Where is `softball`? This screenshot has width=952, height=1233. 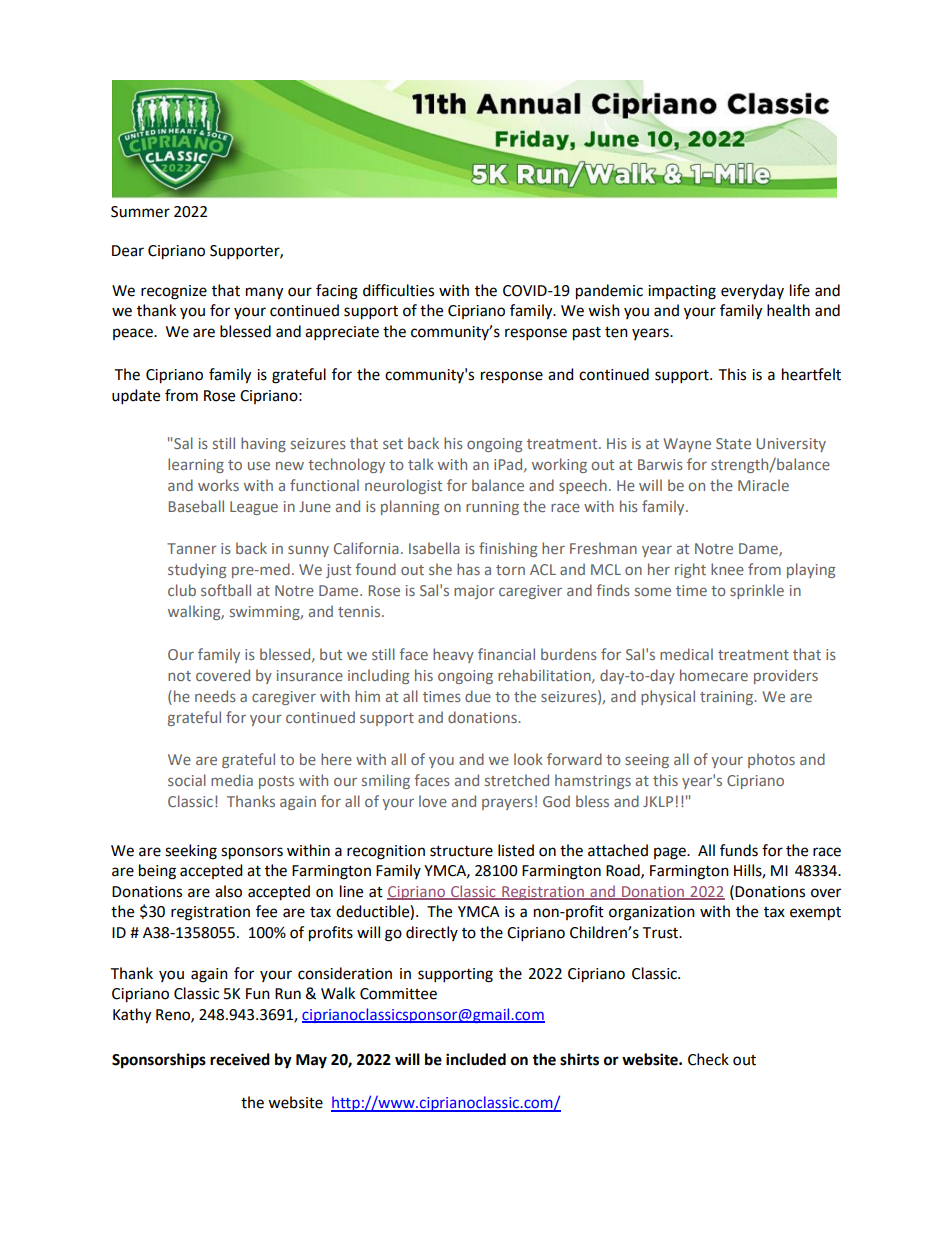
softball is located at coordinates (226, 590).
